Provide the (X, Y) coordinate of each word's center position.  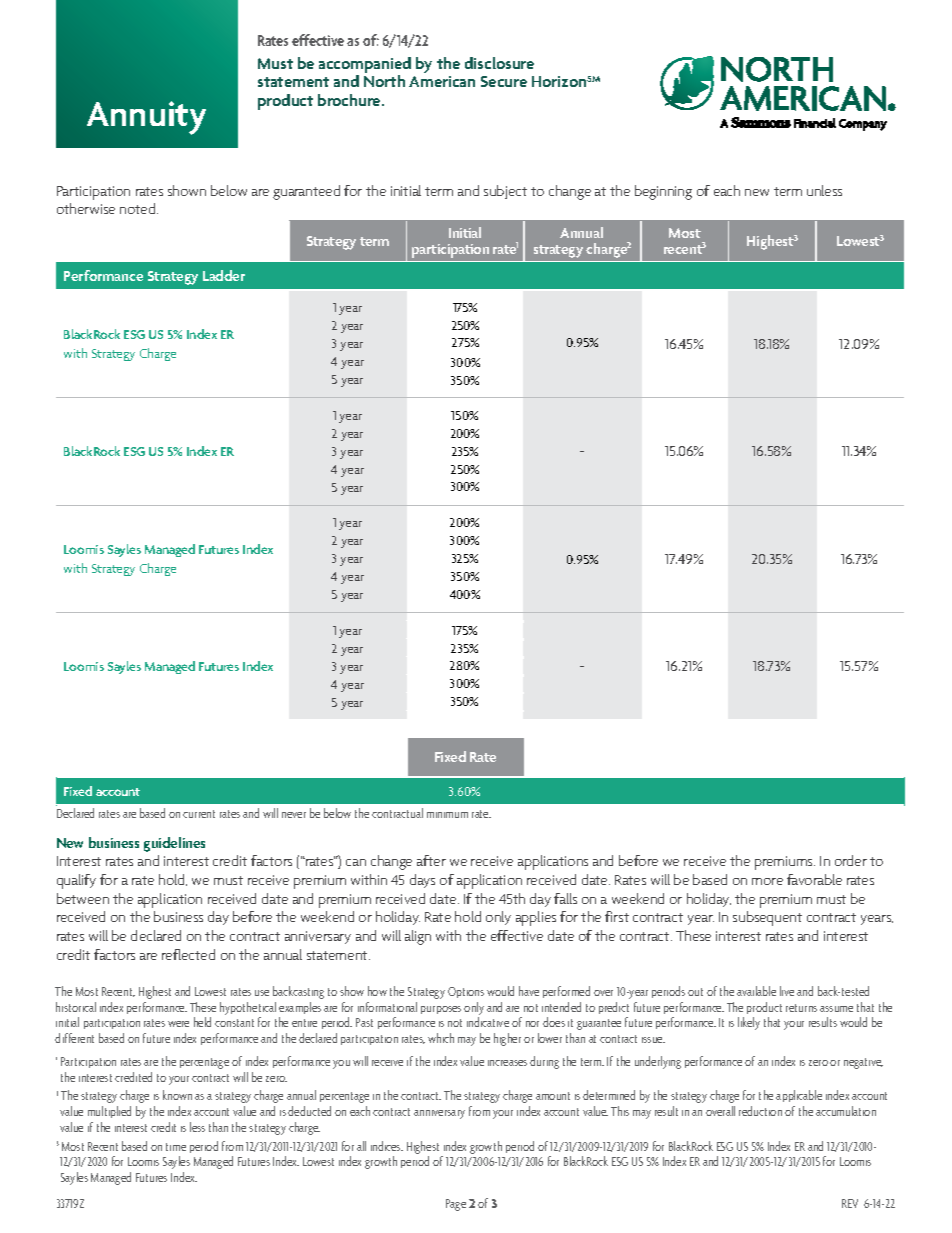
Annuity (146, 118)
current (199, 814)
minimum (447, 815)
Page (456, 1205)
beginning (663, 192)
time (176, 1147)
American (442, 81)
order (851, 860)
